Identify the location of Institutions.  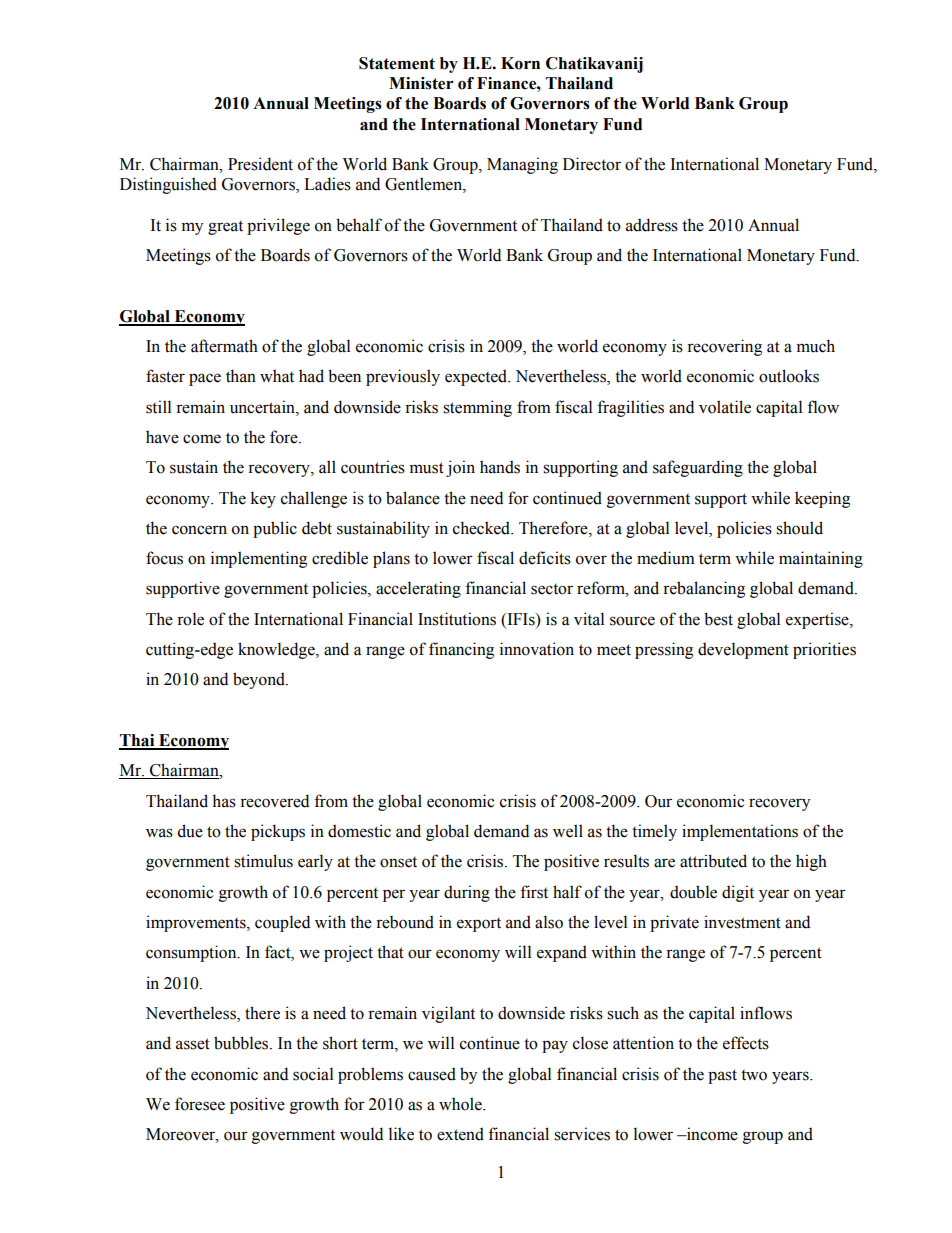
(457, 619).
